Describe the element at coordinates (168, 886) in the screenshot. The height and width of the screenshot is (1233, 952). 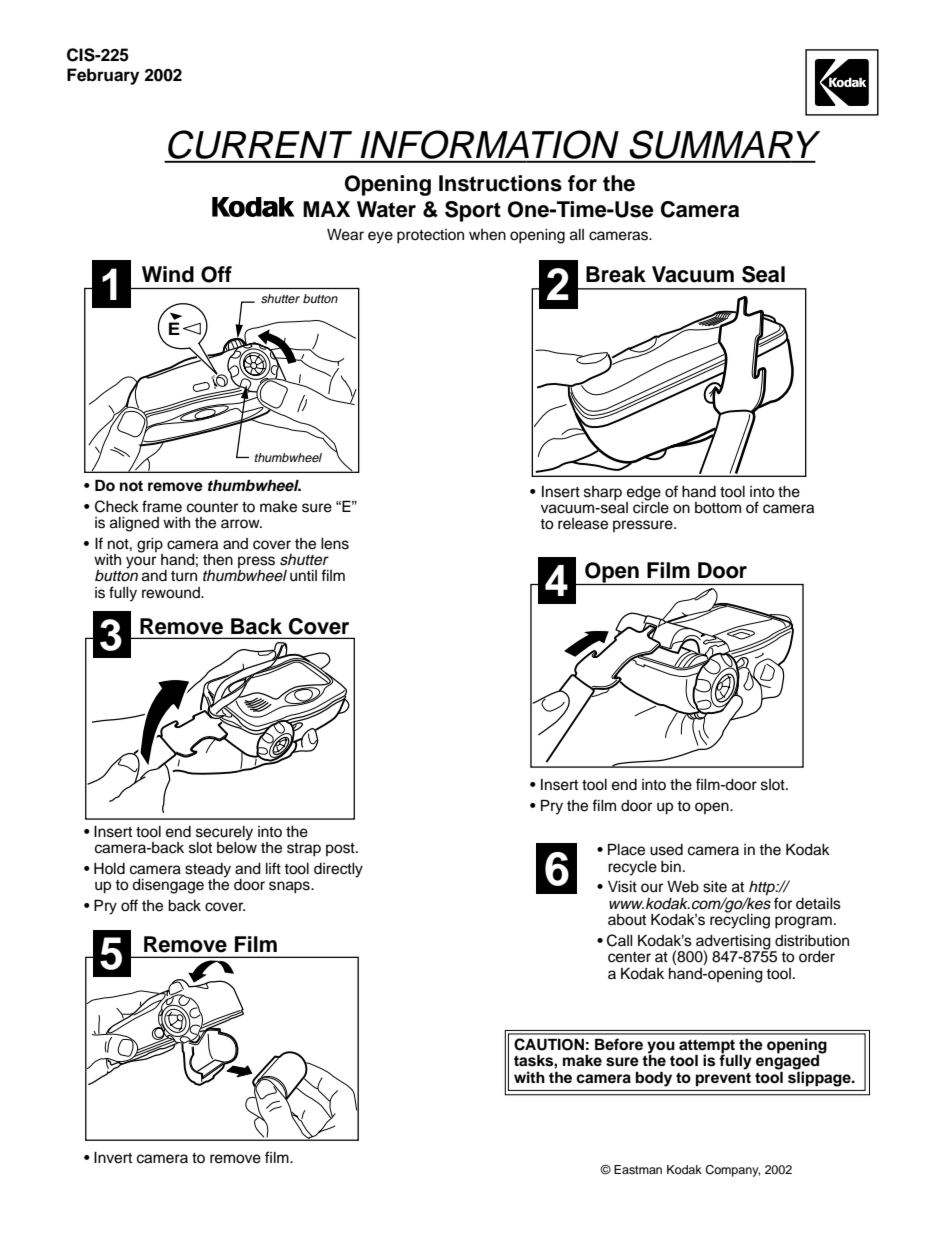
I see `disengage` at that location.
